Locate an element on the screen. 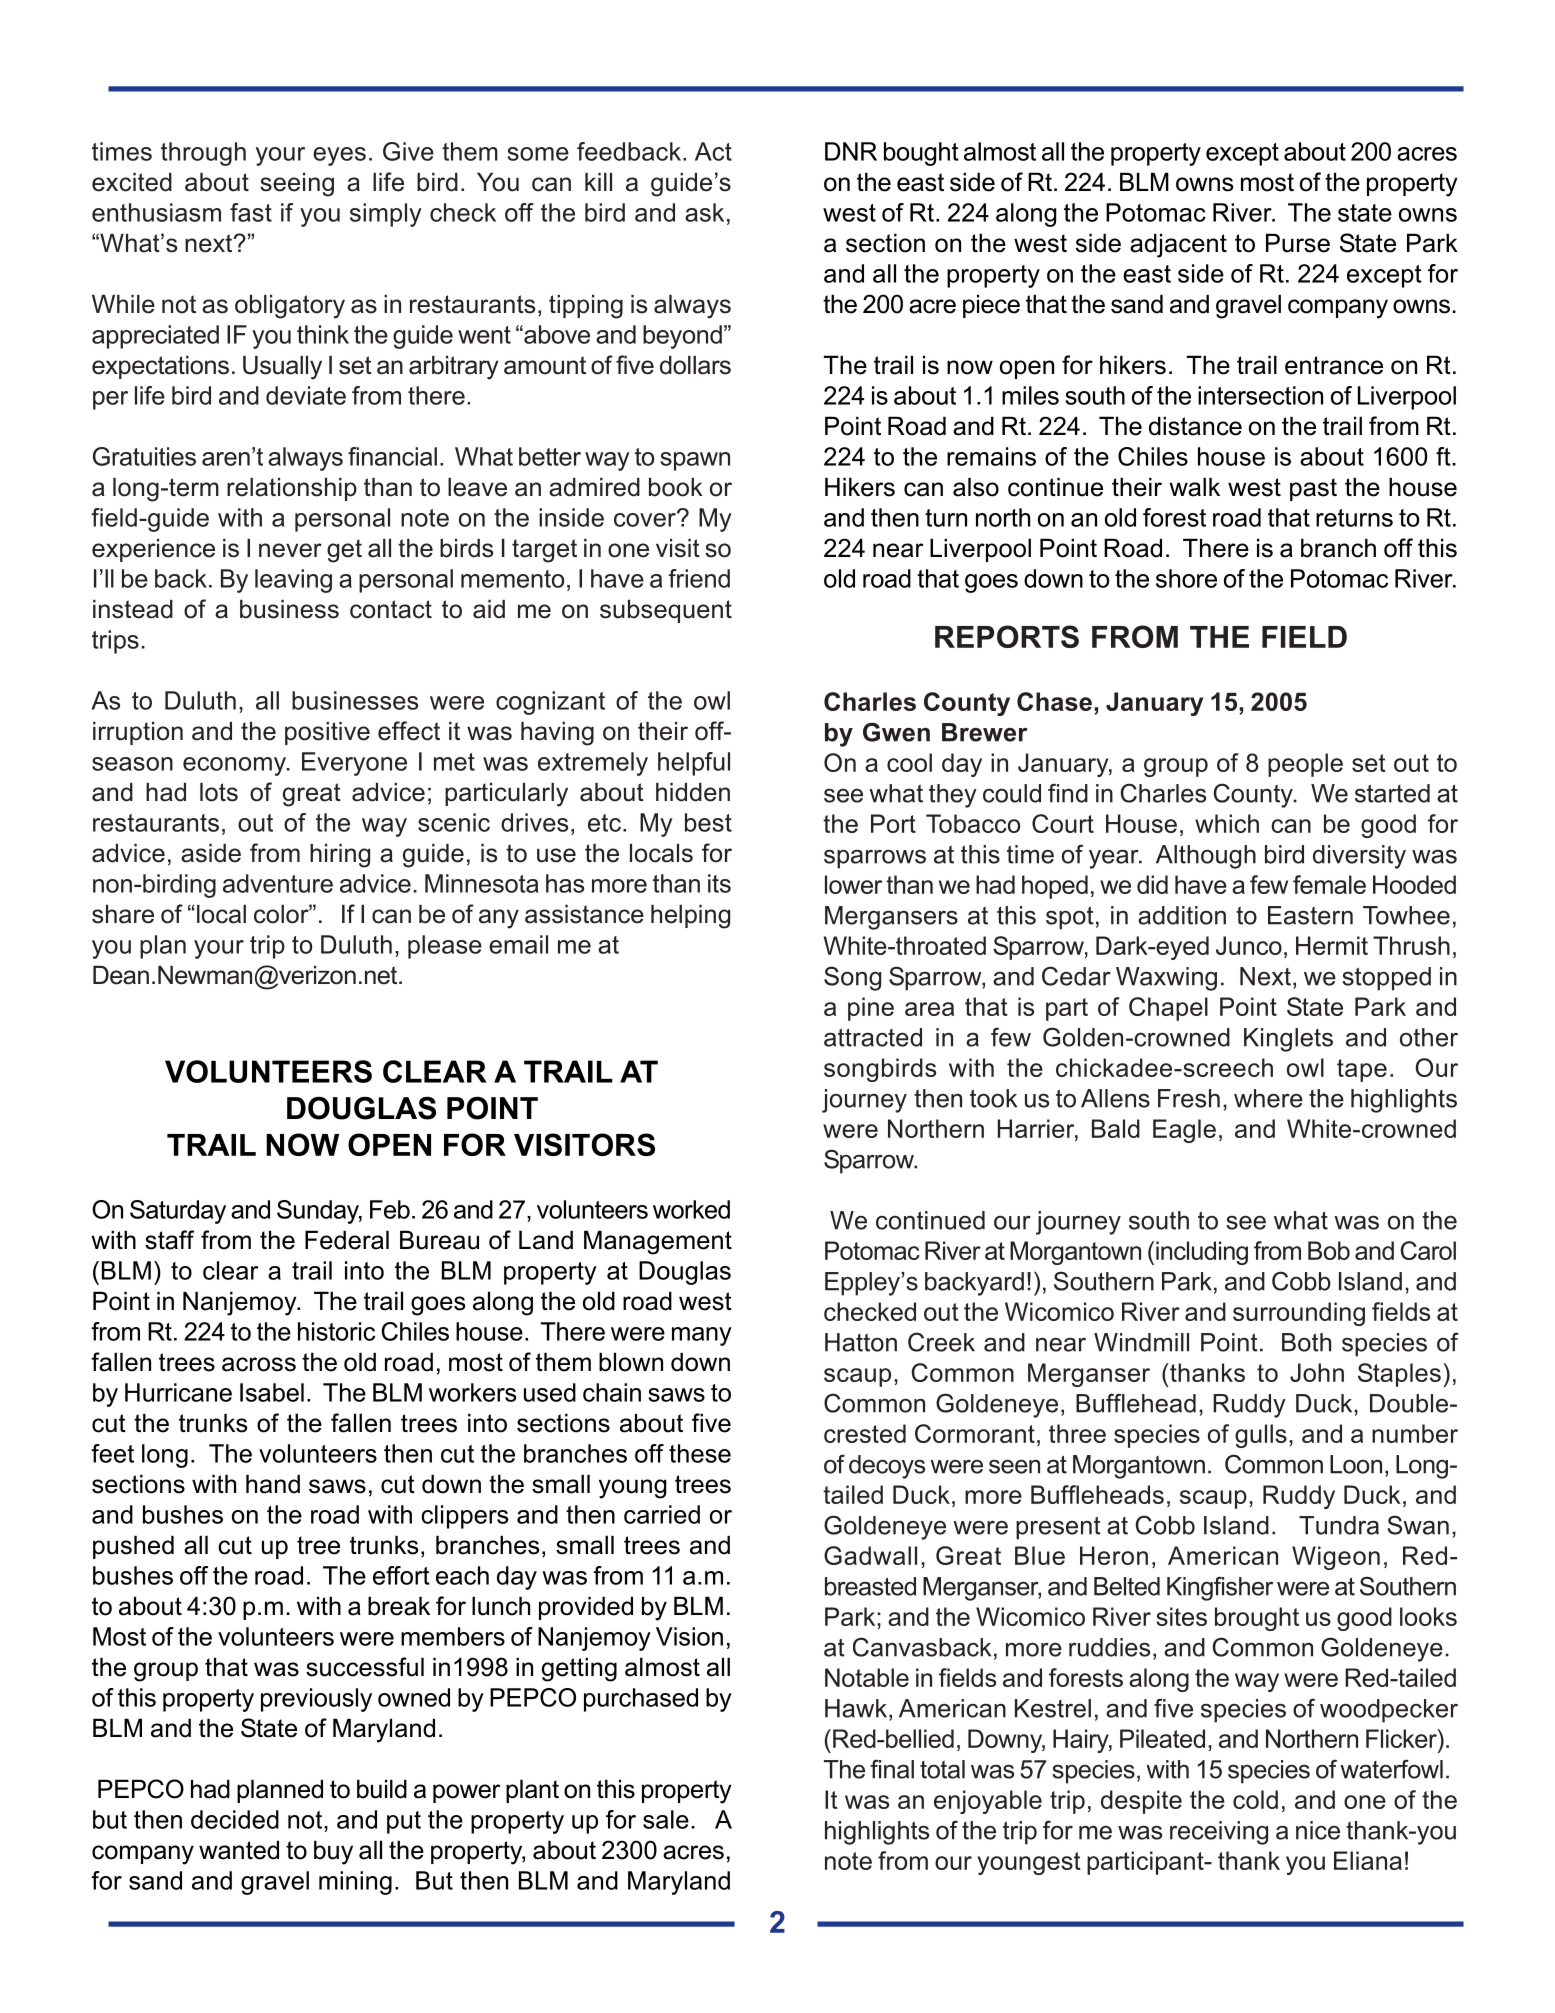 The image size is (1555, 2013). sale is located at coordinates (666, 1819).
